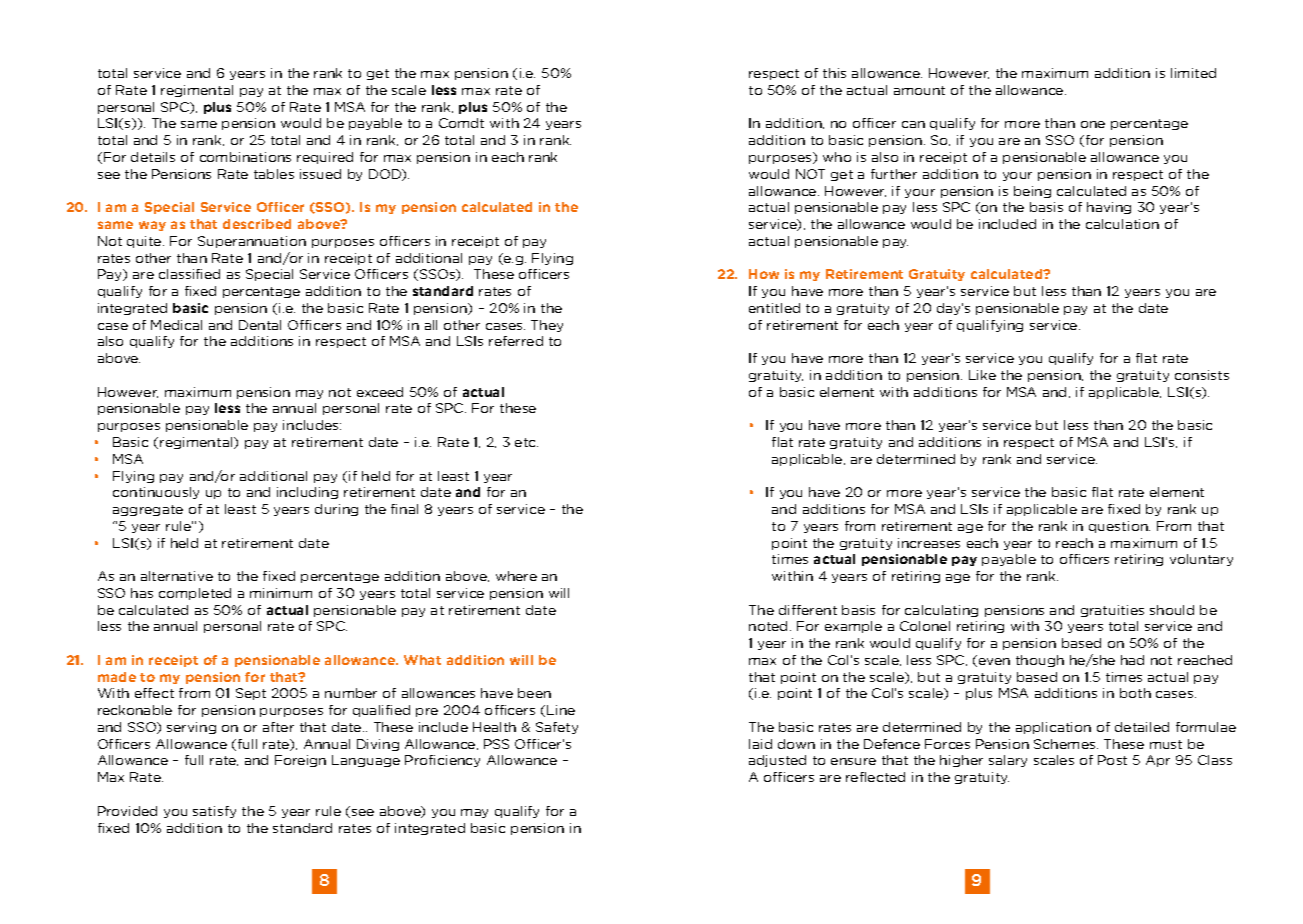  Describe the element at coordinates (245, 157) in the screenshot. I see `combinations` at that location.
